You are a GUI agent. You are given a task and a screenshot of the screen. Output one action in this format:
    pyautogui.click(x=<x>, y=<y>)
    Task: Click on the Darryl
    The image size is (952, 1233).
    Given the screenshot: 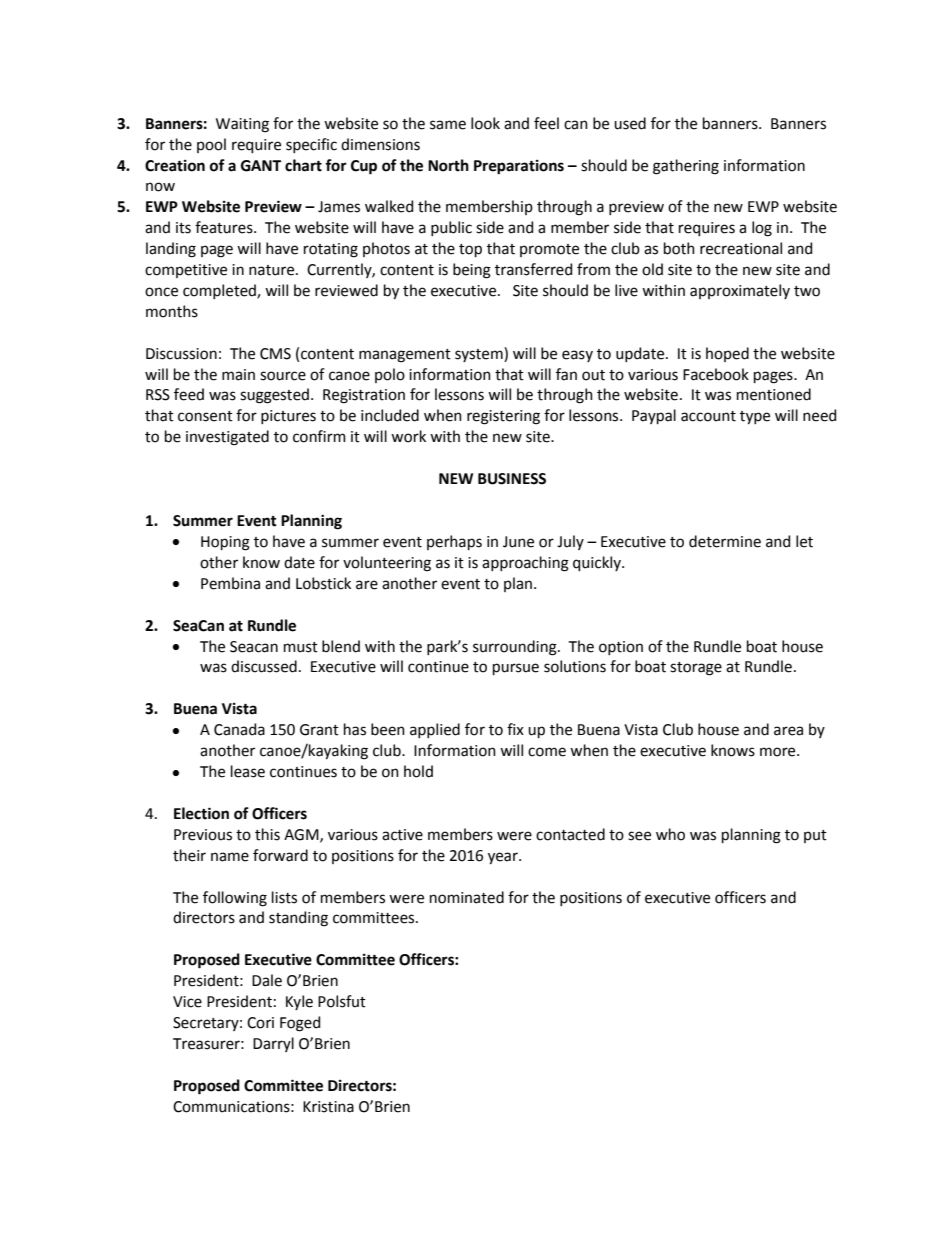 What is the action you would take?
    pyautogui.click(x=273, y=1044)
